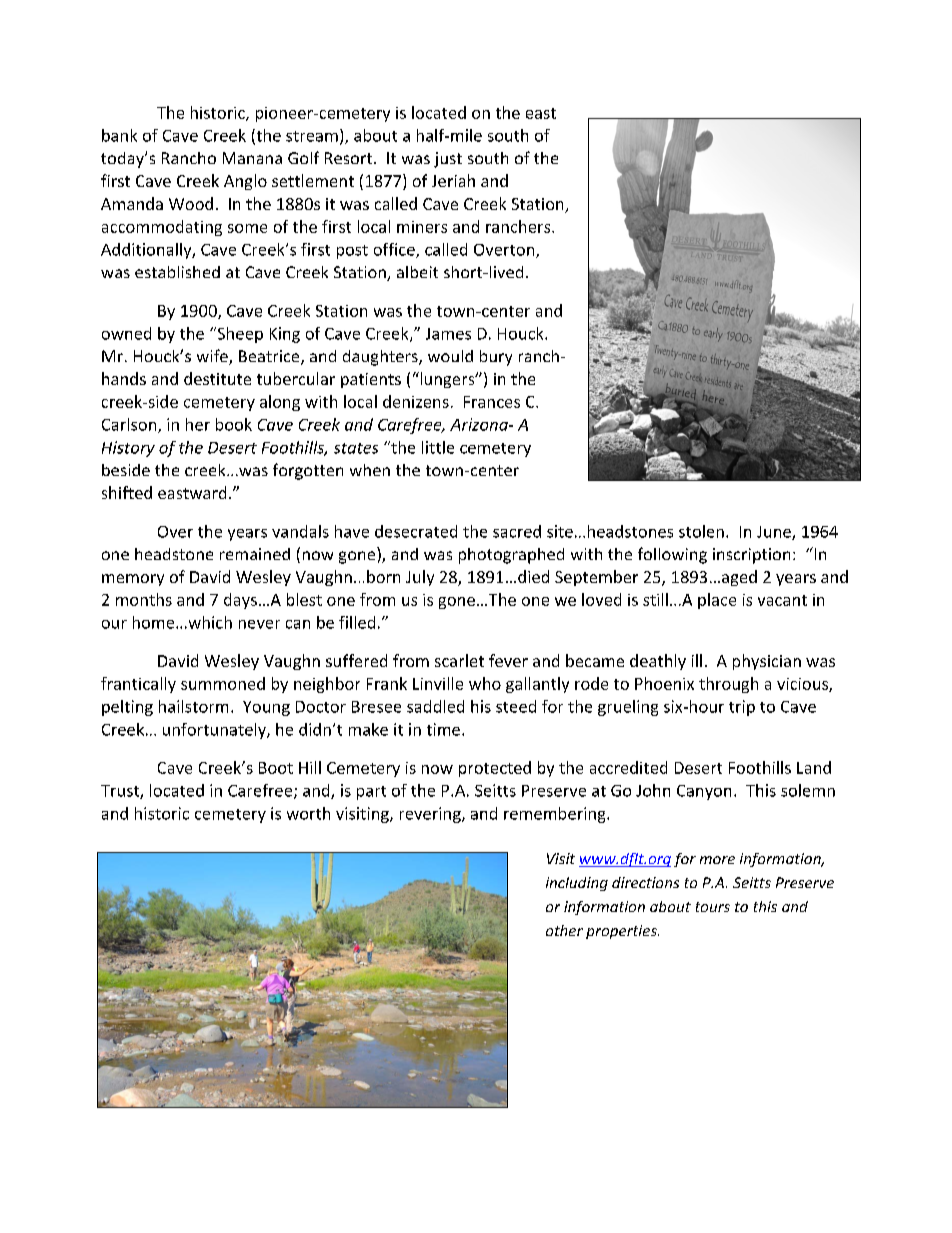 This screenshot has width=952, height=1233. Describe the element at coordinates (742, 708) in the screenshot. I see `trip` at that location.
